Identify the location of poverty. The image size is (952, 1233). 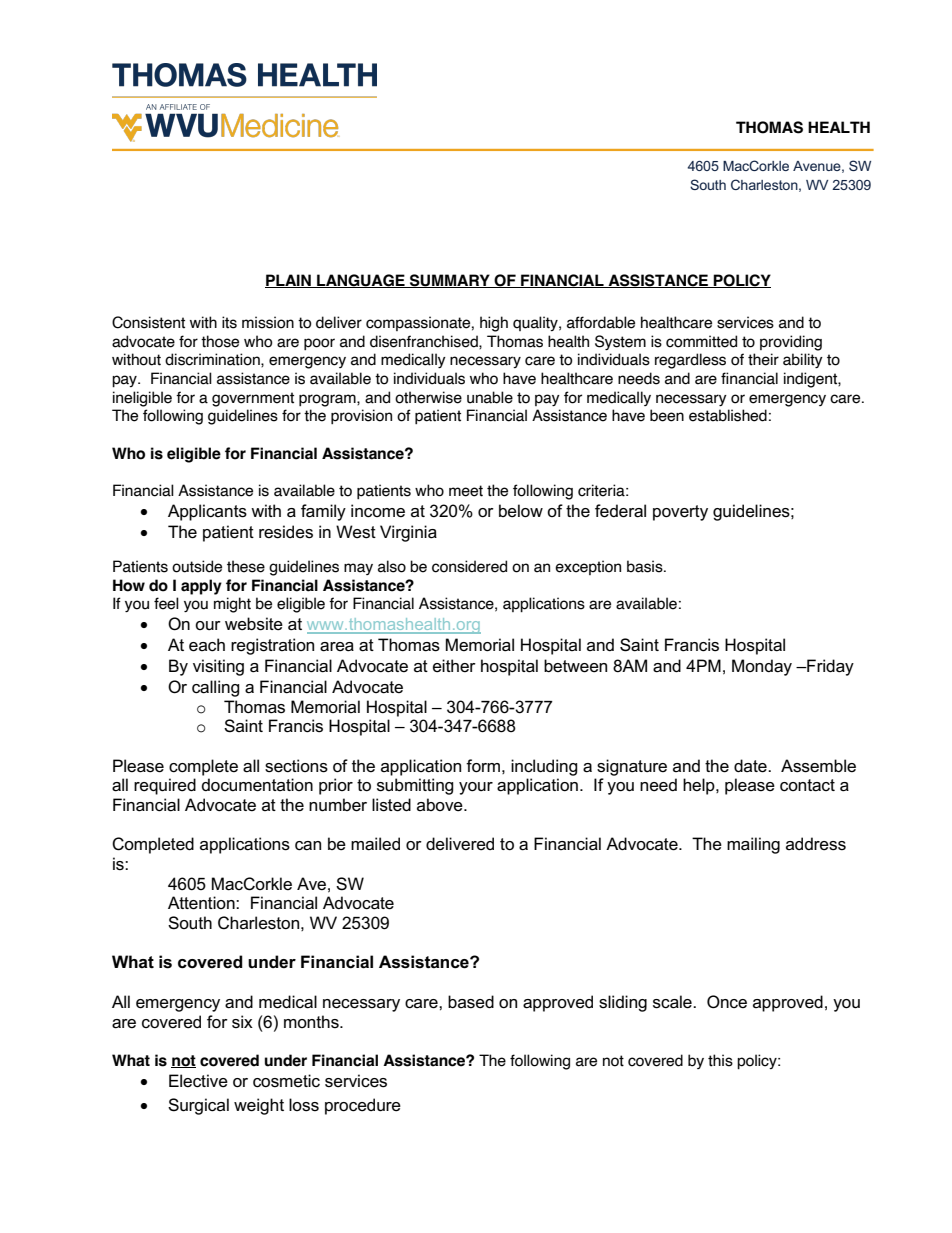
(680, 513).
